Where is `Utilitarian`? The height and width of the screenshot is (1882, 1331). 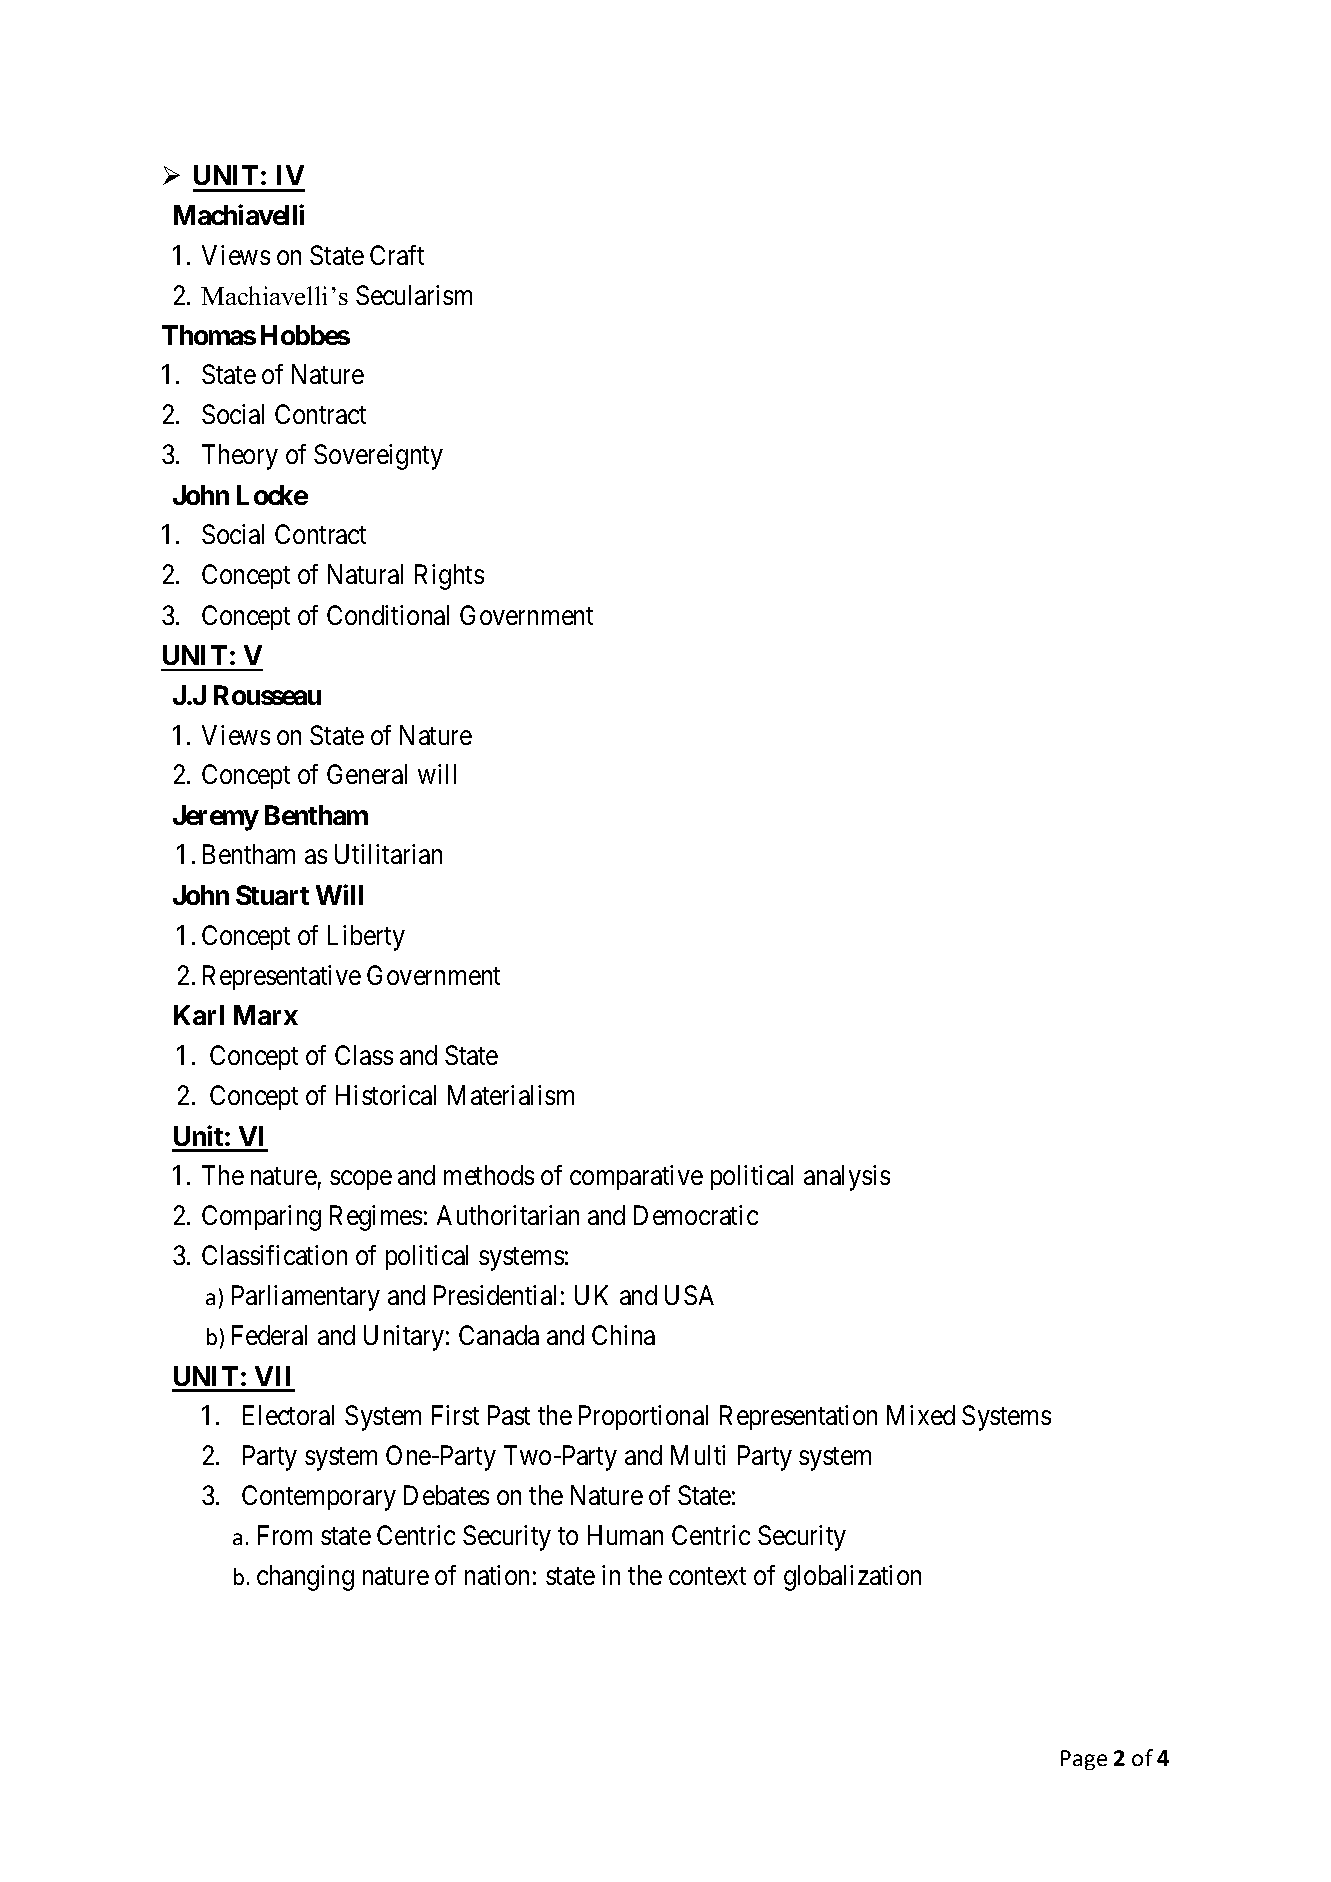
Utilitarian is located at coordinates (388, 854).
